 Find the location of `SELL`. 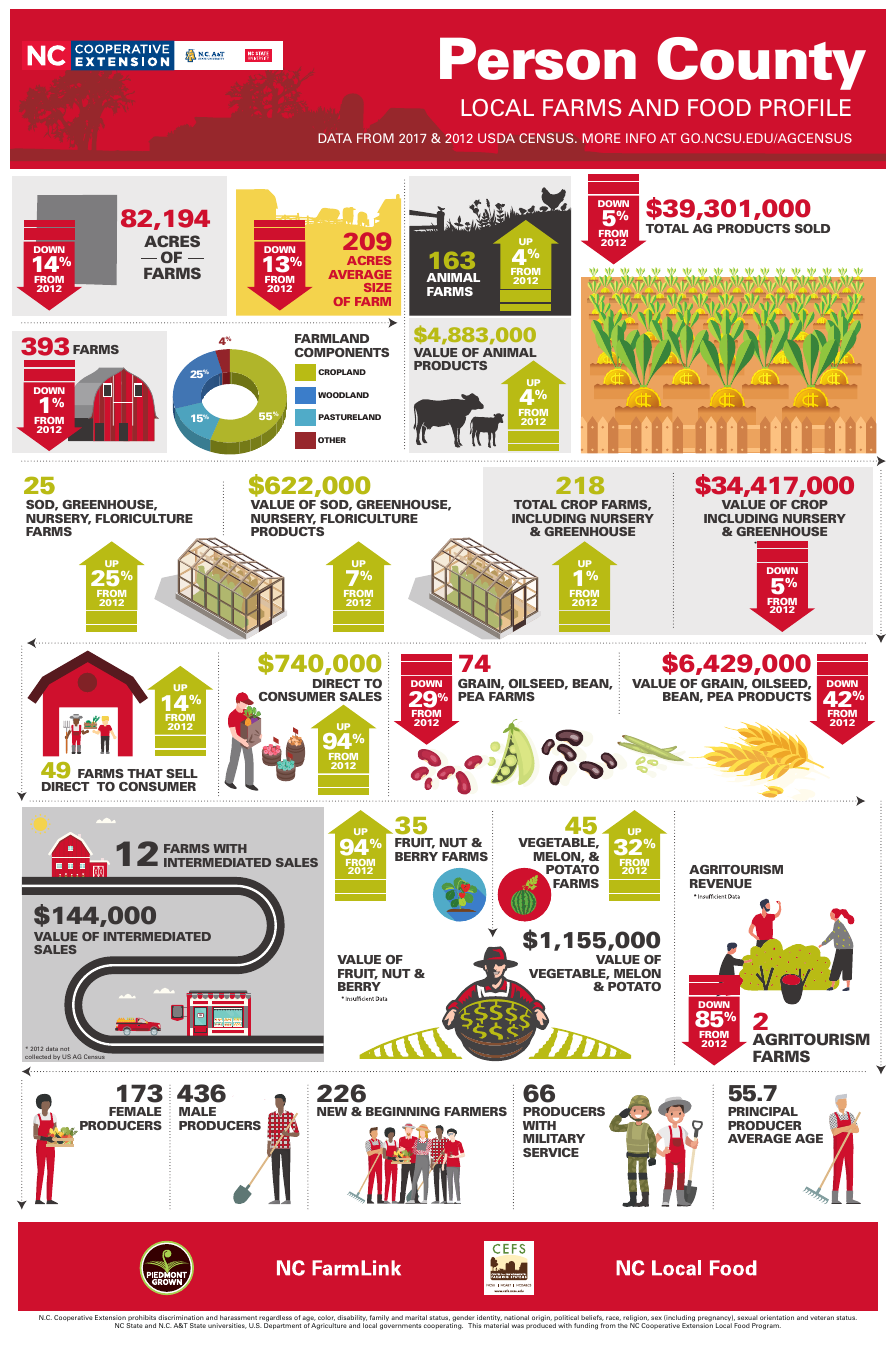

SELL is located at coordinates (182, 773).
